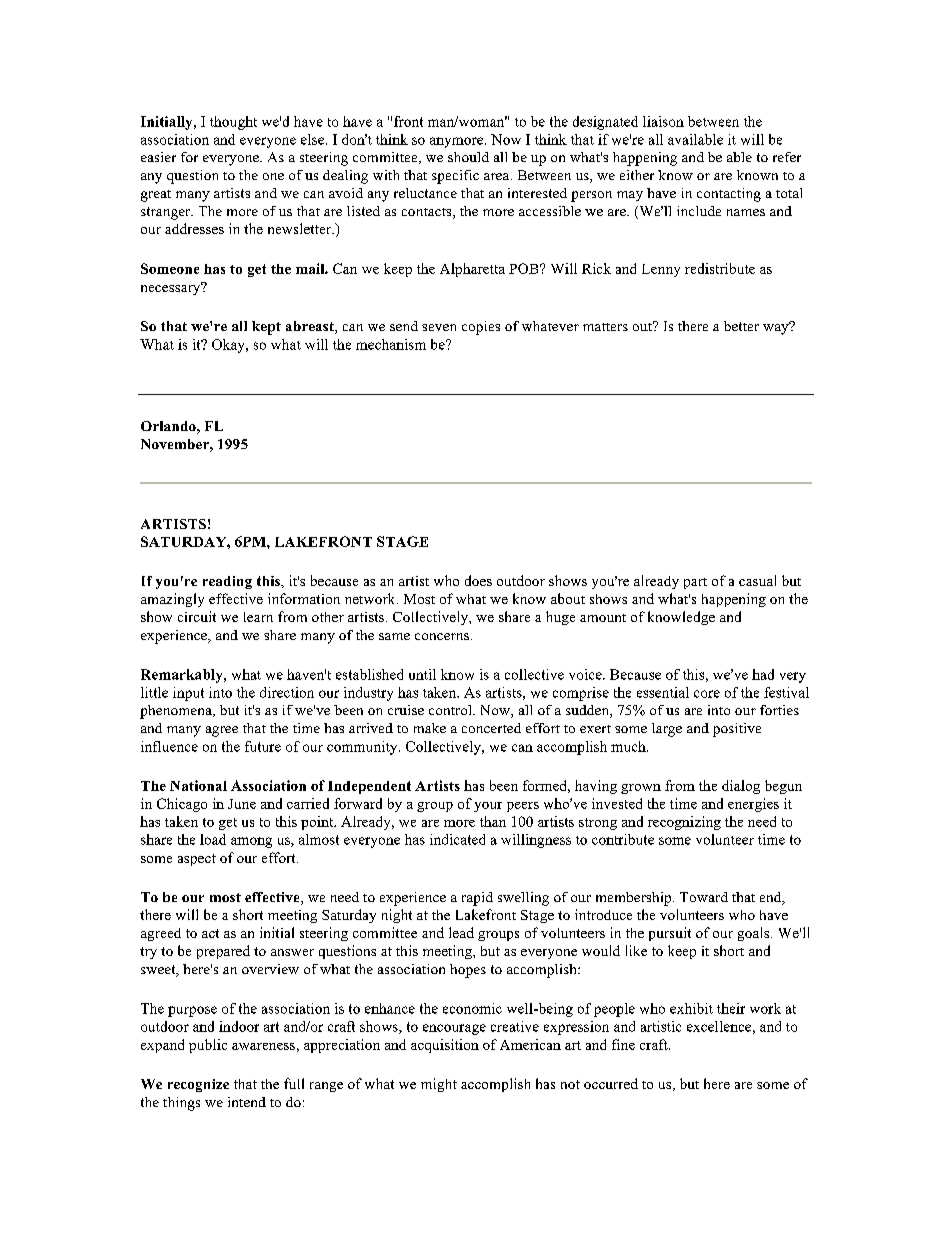  What do you see at coordinates (468, 157) in the screenshot?
I see `should` at bounding box center [468, 157].
